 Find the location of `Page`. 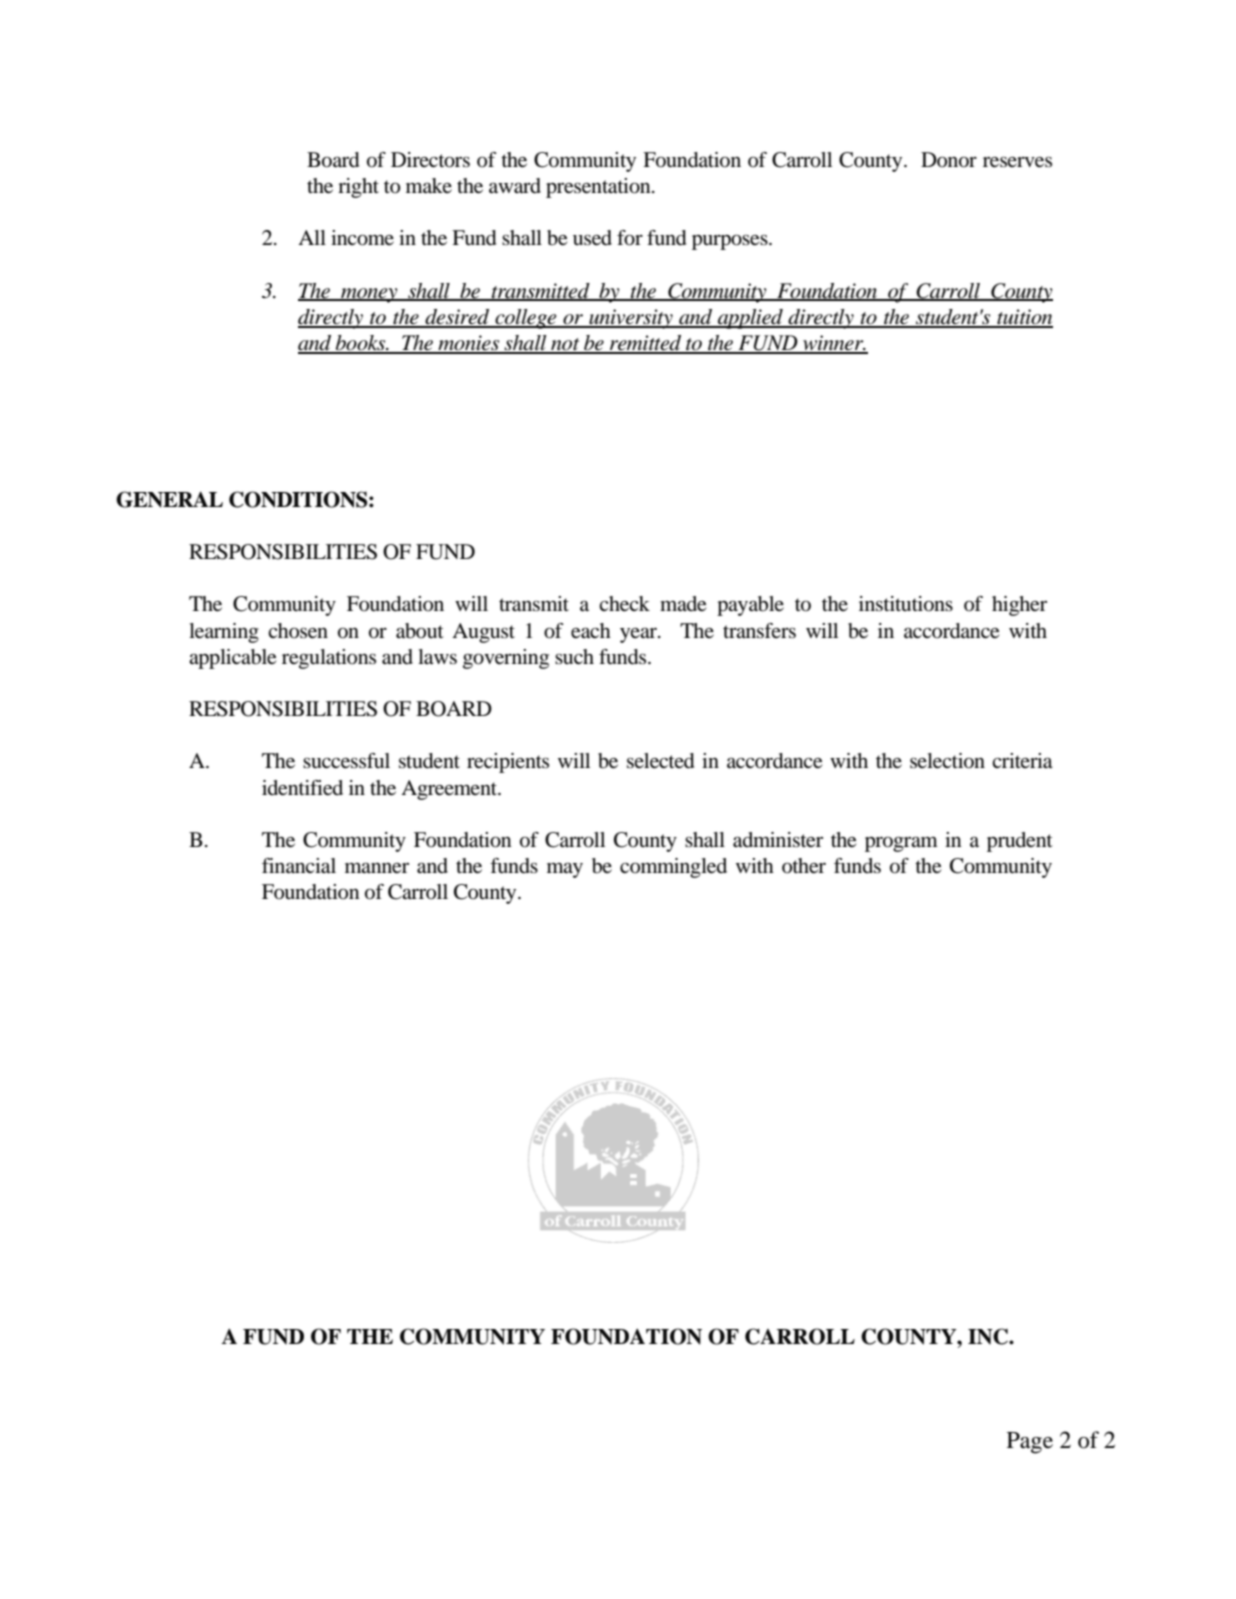

Page is located at coordinates (1030, 1443).
